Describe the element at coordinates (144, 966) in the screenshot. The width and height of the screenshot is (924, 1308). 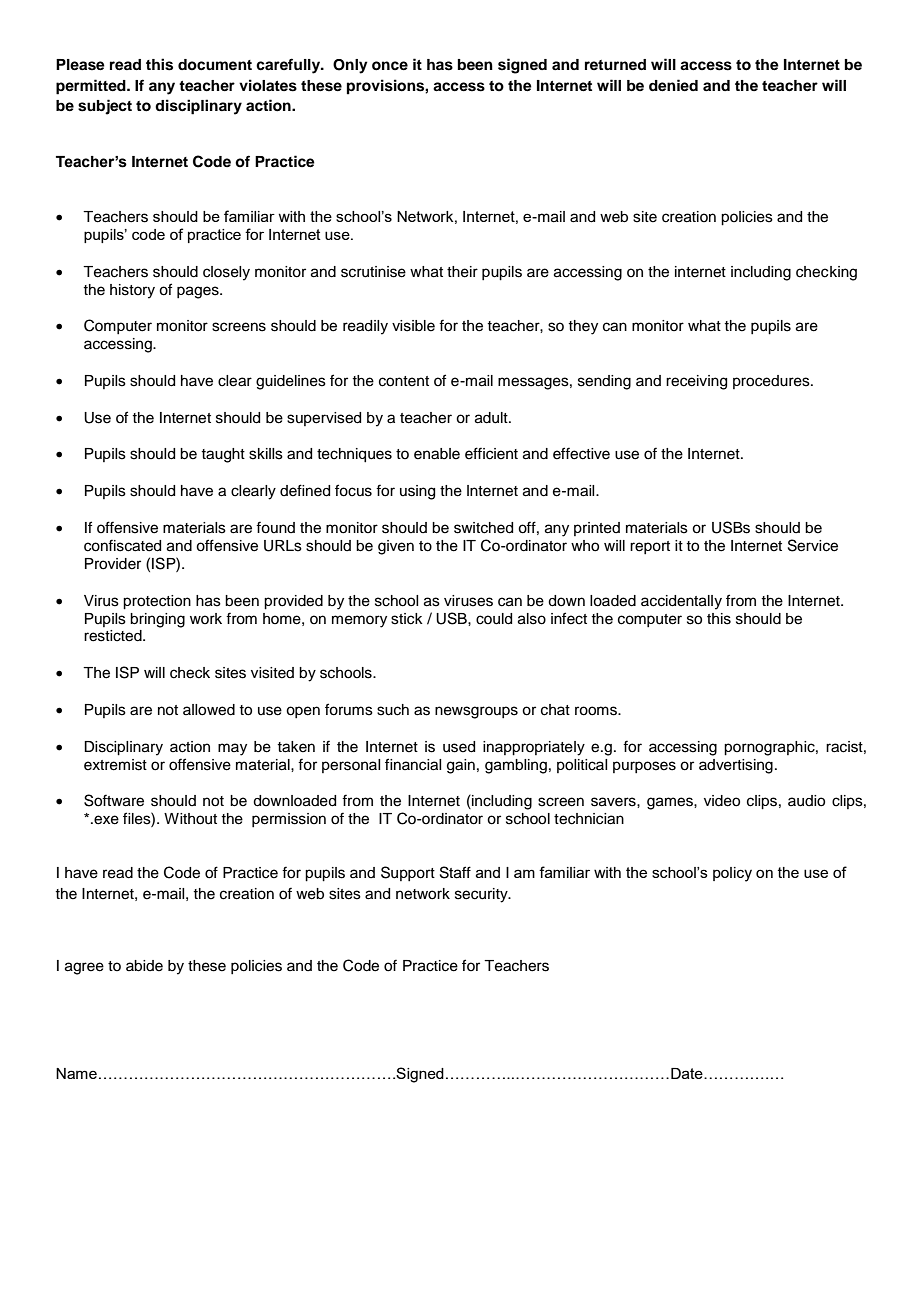
I see `abide` at that location.
